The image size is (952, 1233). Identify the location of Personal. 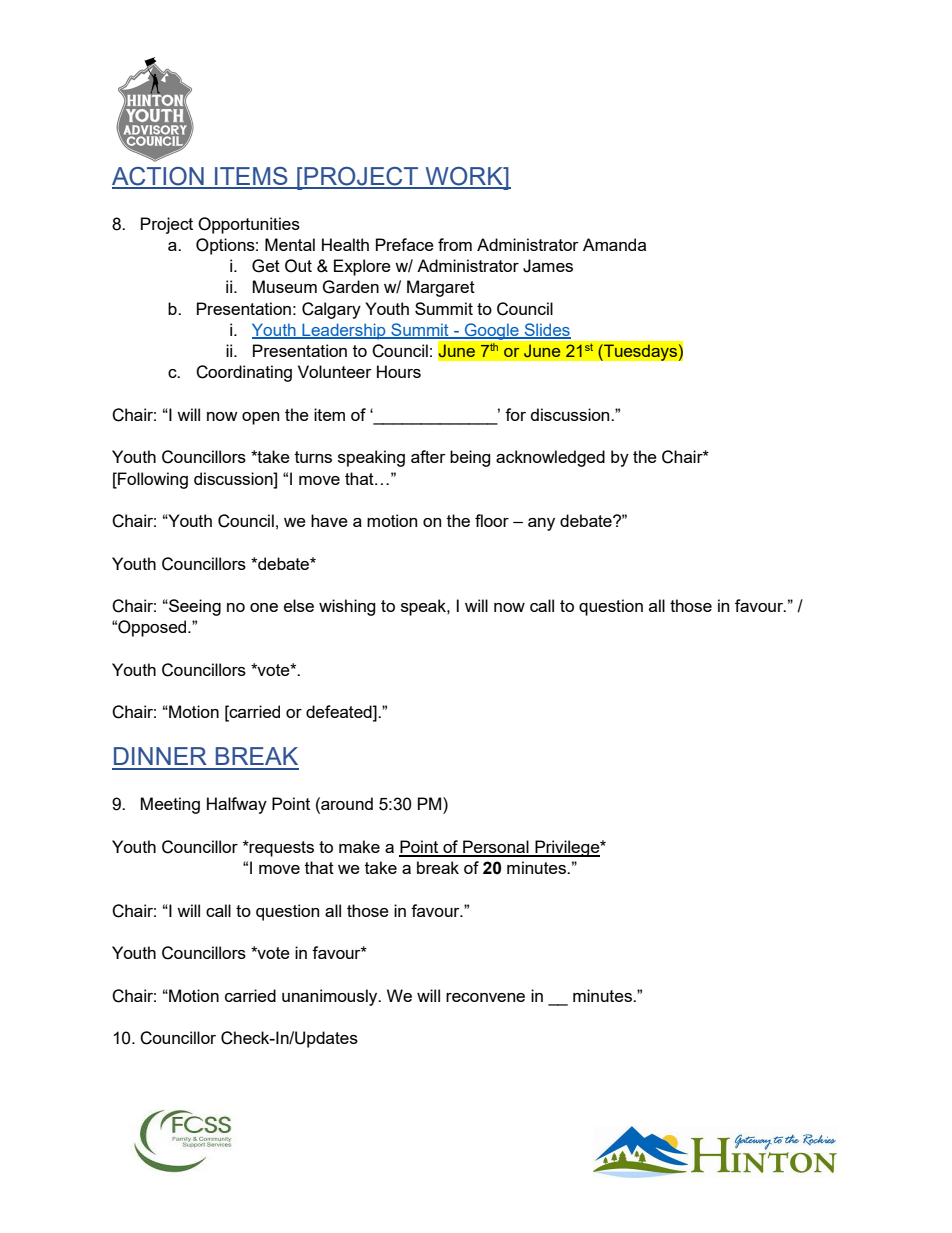
(496, 848).
